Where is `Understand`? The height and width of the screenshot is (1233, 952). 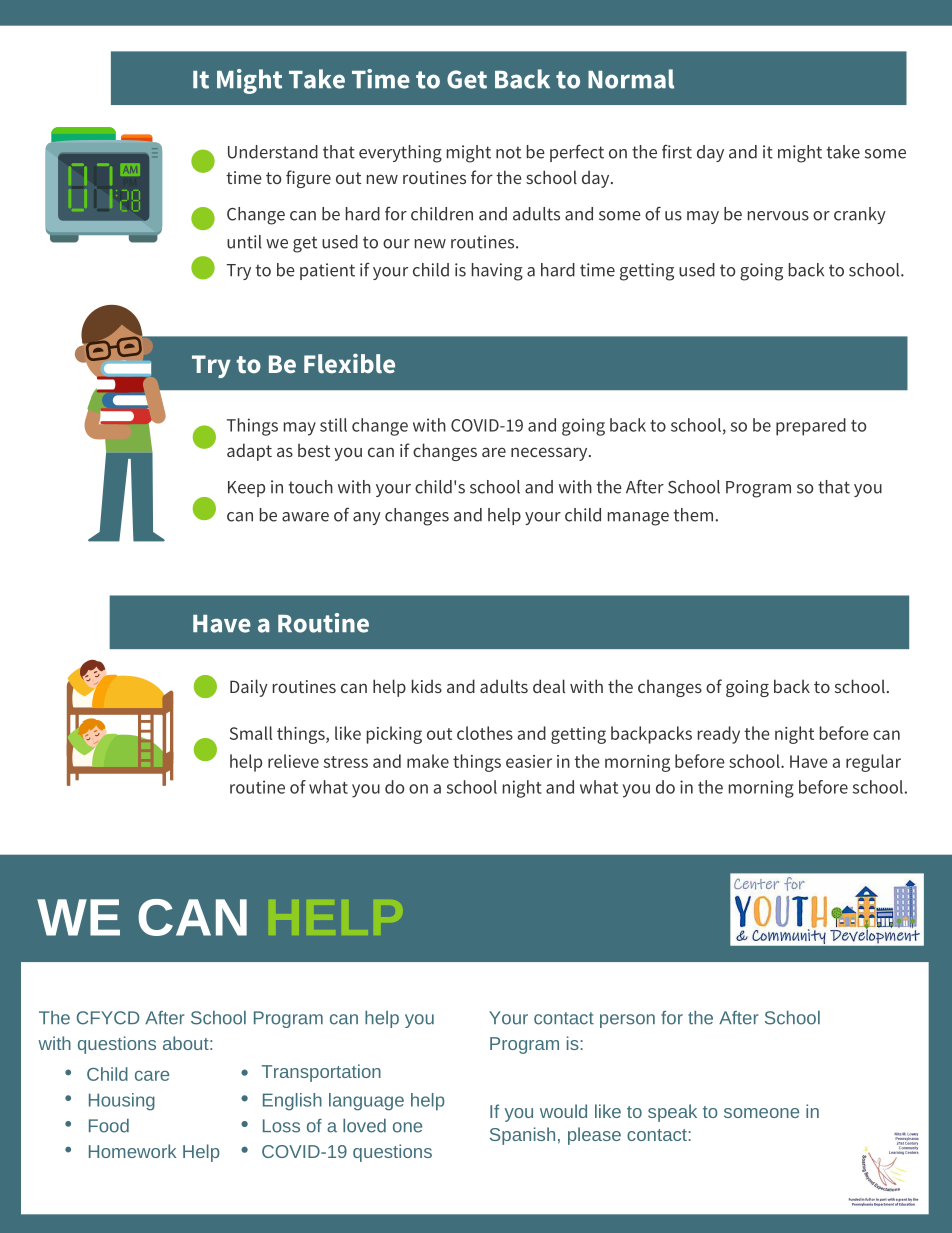
Understand is located at coordinates (273, 152).
